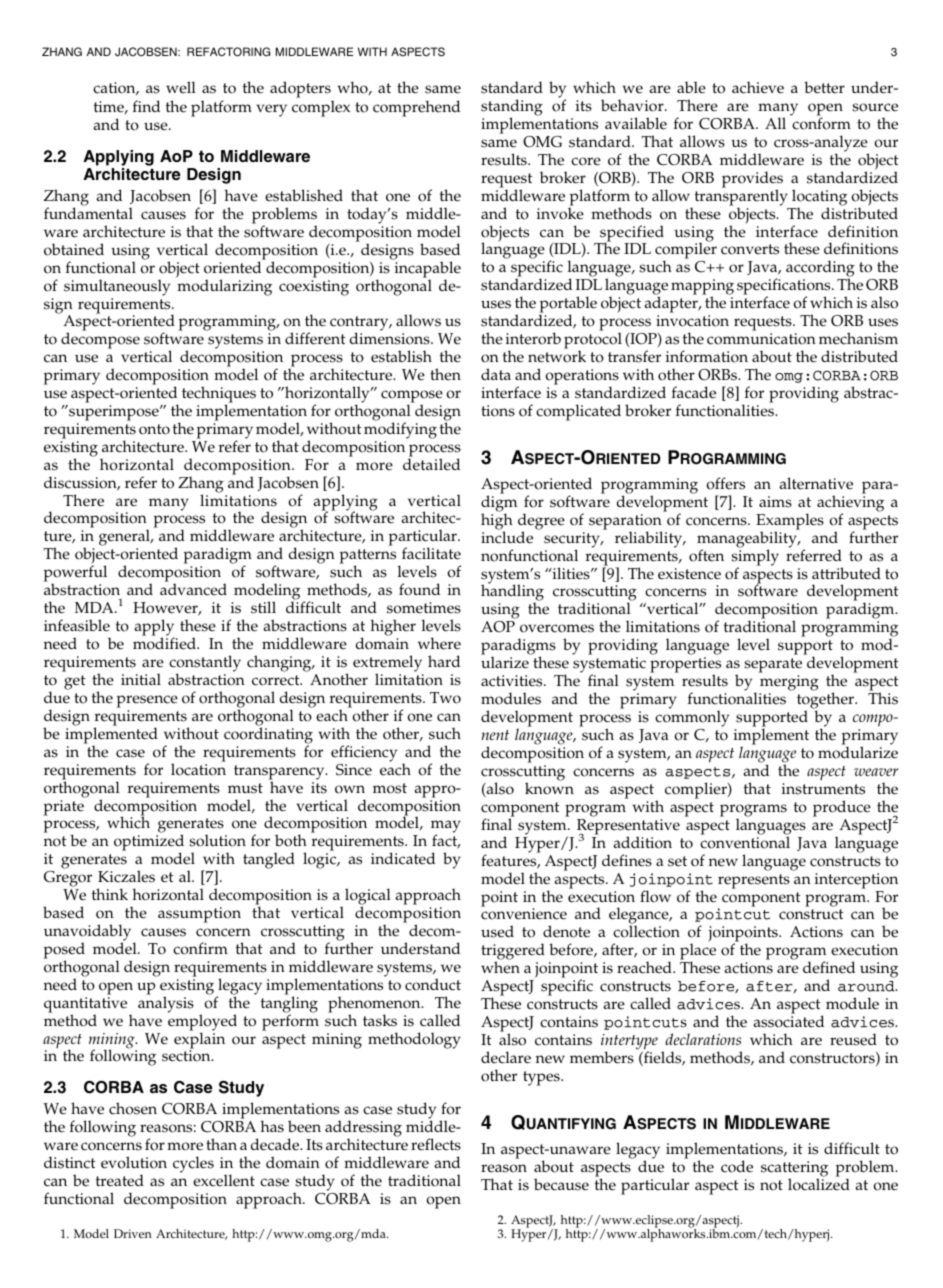 This document has height=1288, width=943. I want to click on find, so click(146, 106).
